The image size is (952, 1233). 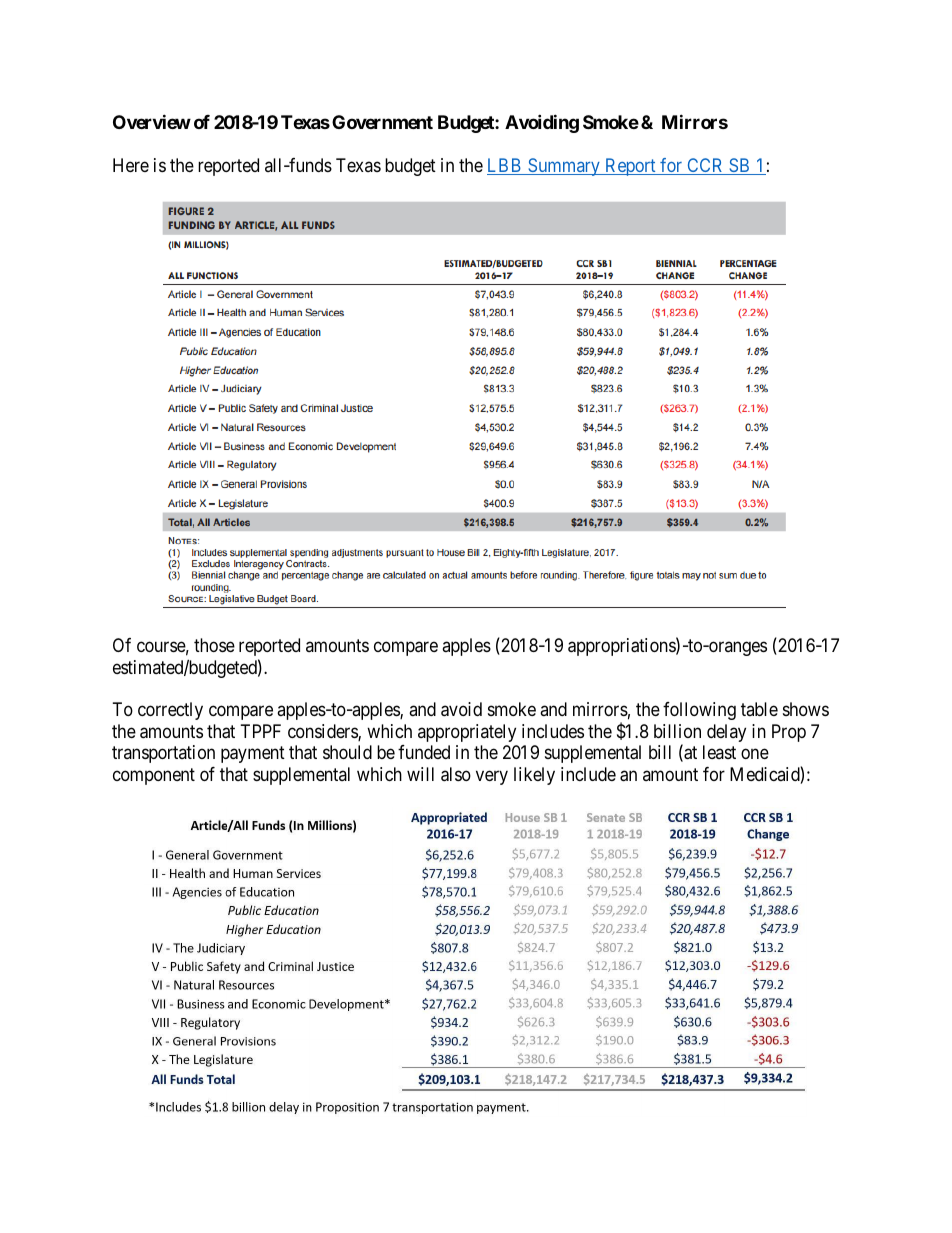 I want to click on Overview, so click(x=152, y=121).
